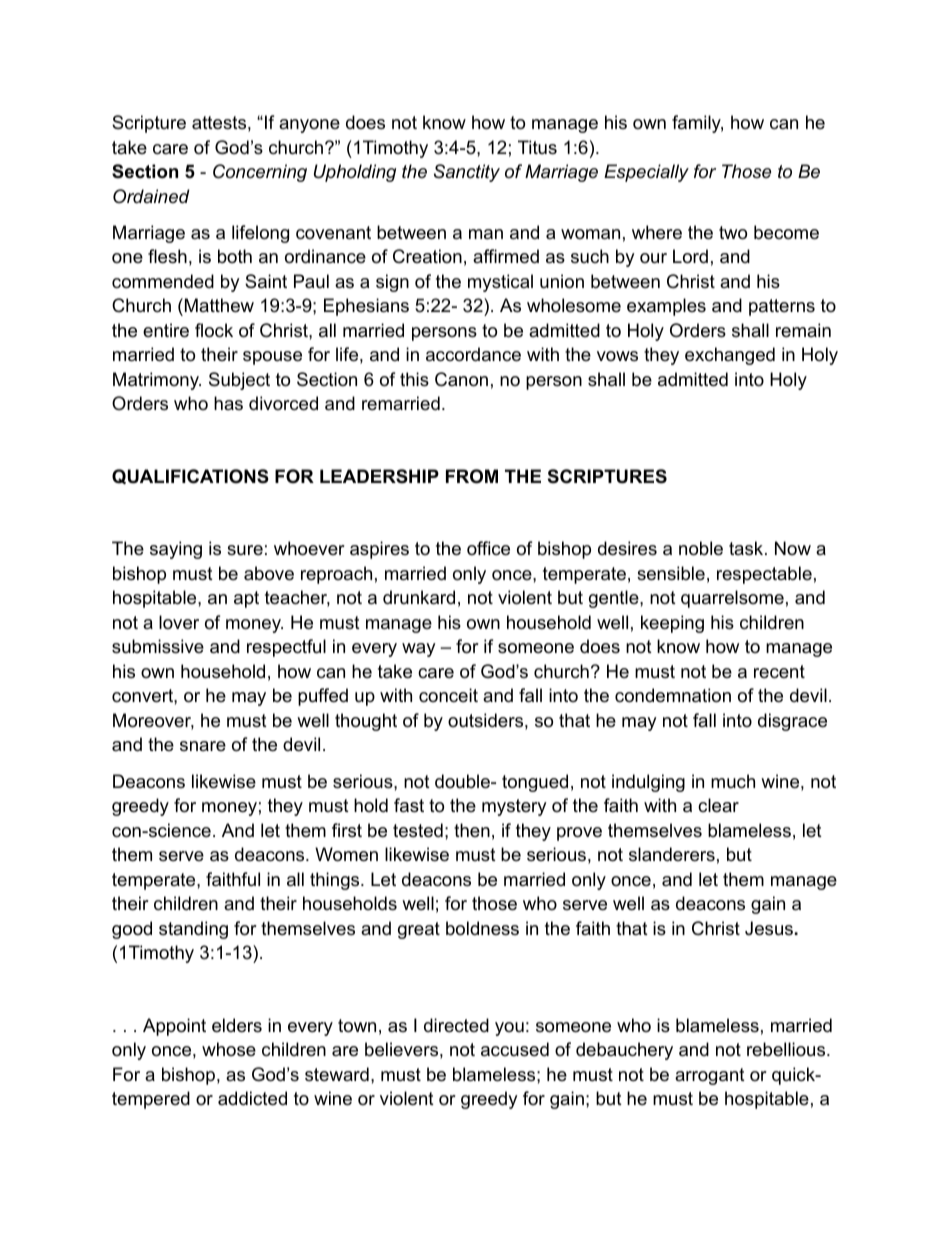 This image has width=952, height=1233. Describe the element at coordinates (203, 746) in the image. I see `snare` at that location.
